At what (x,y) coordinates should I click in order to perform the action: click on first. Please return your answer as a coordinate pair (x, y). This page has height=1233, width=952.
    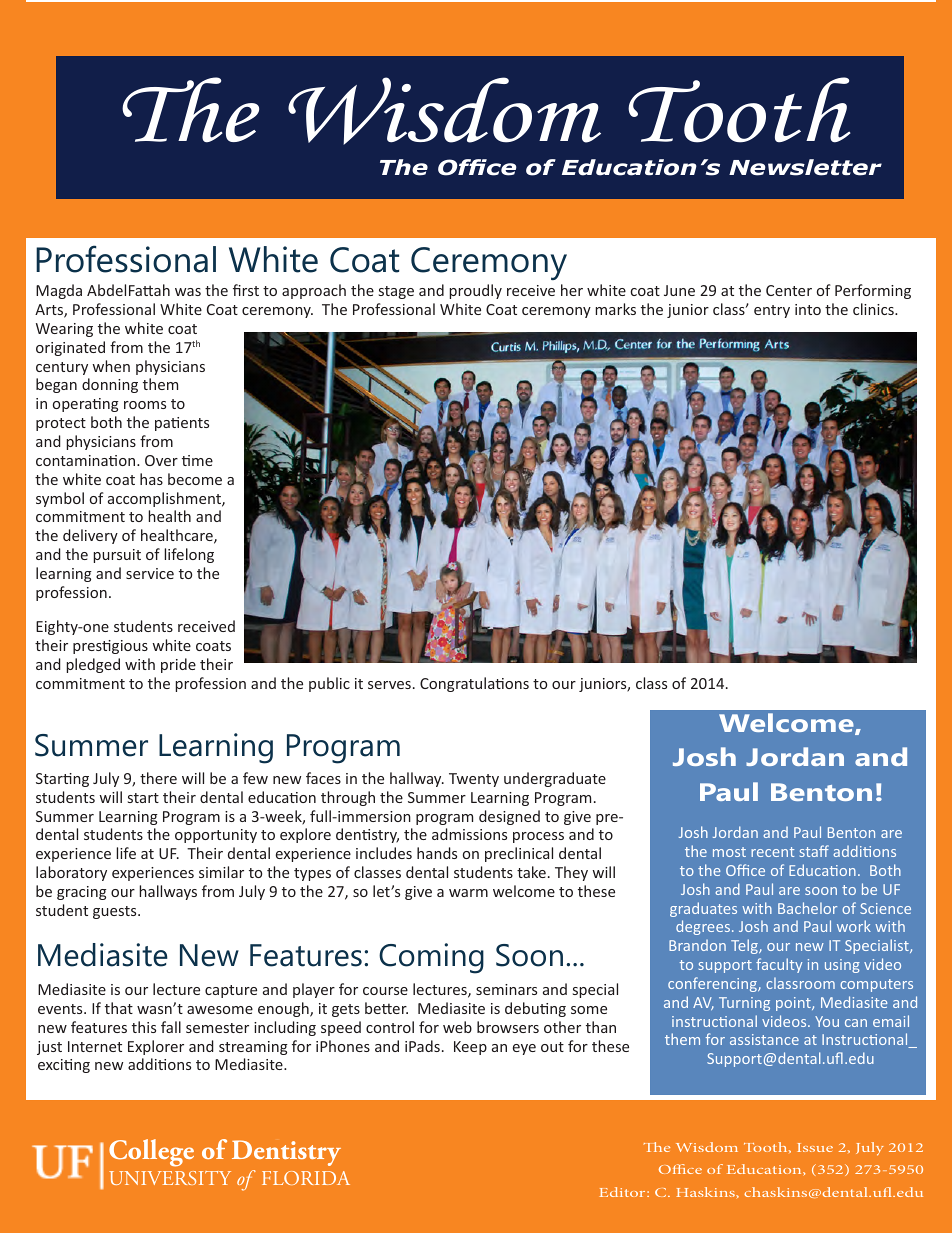
    Looking at the image, I should click on (246, 290).
